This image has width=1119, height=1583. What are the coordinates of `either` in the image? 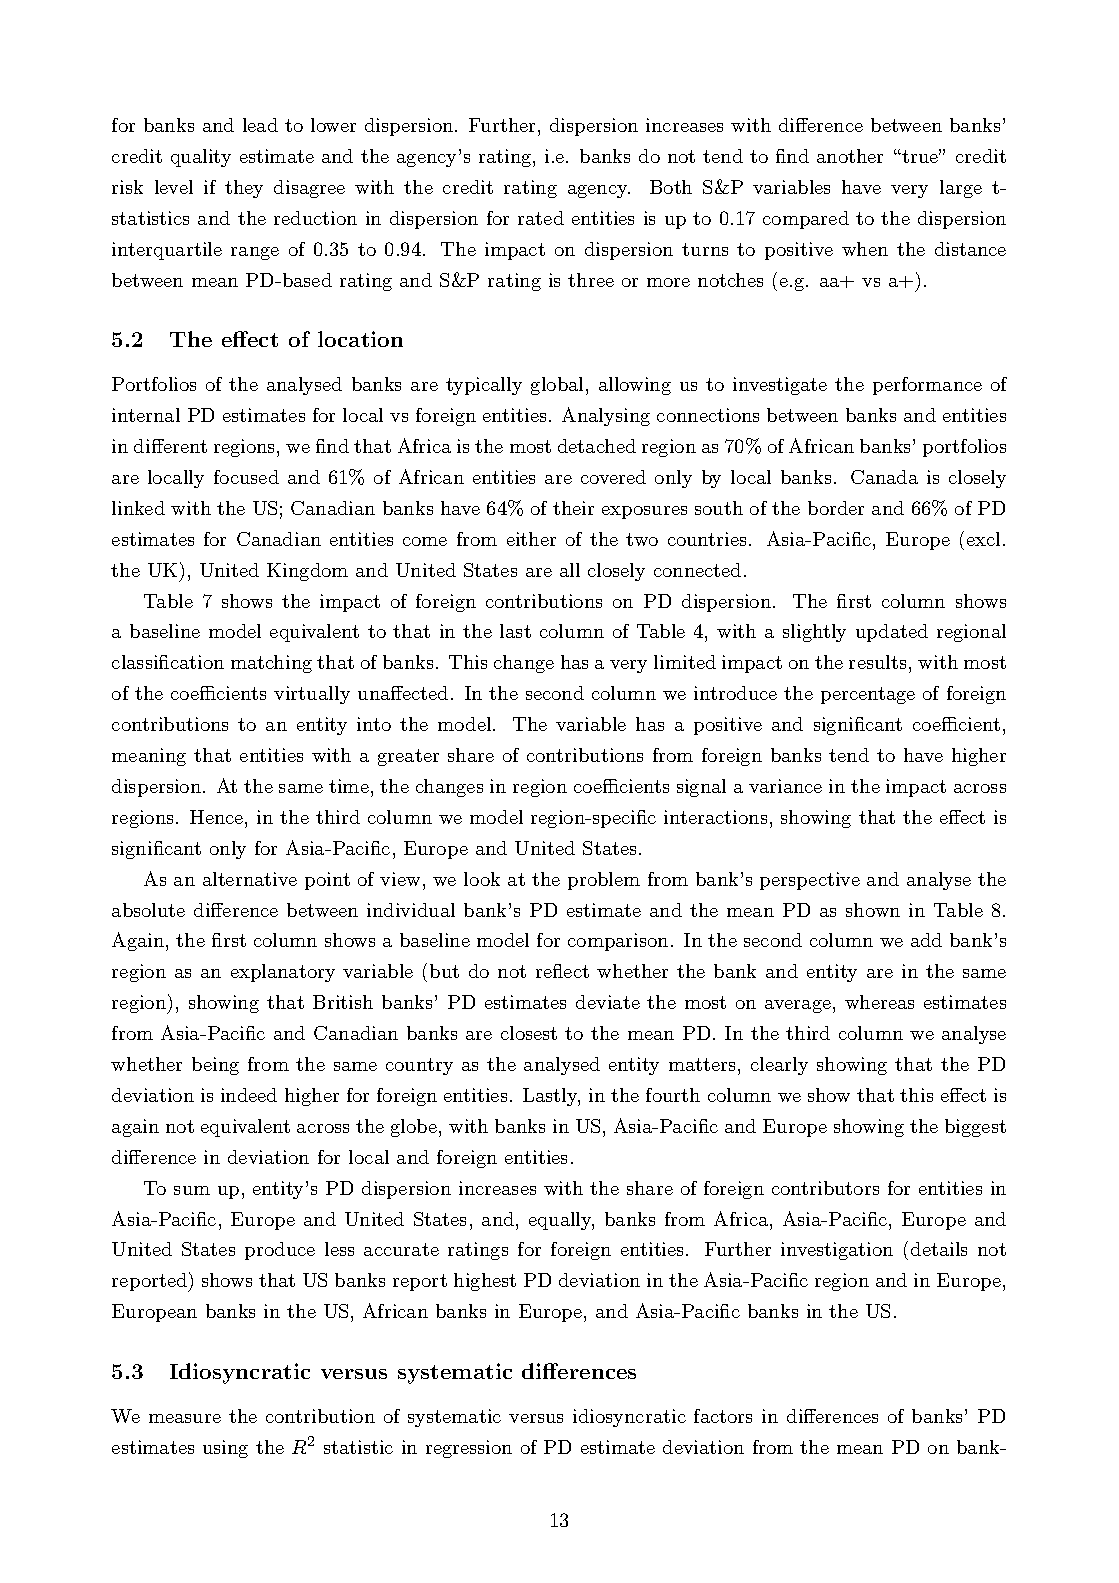 It's located at (531, 539).
